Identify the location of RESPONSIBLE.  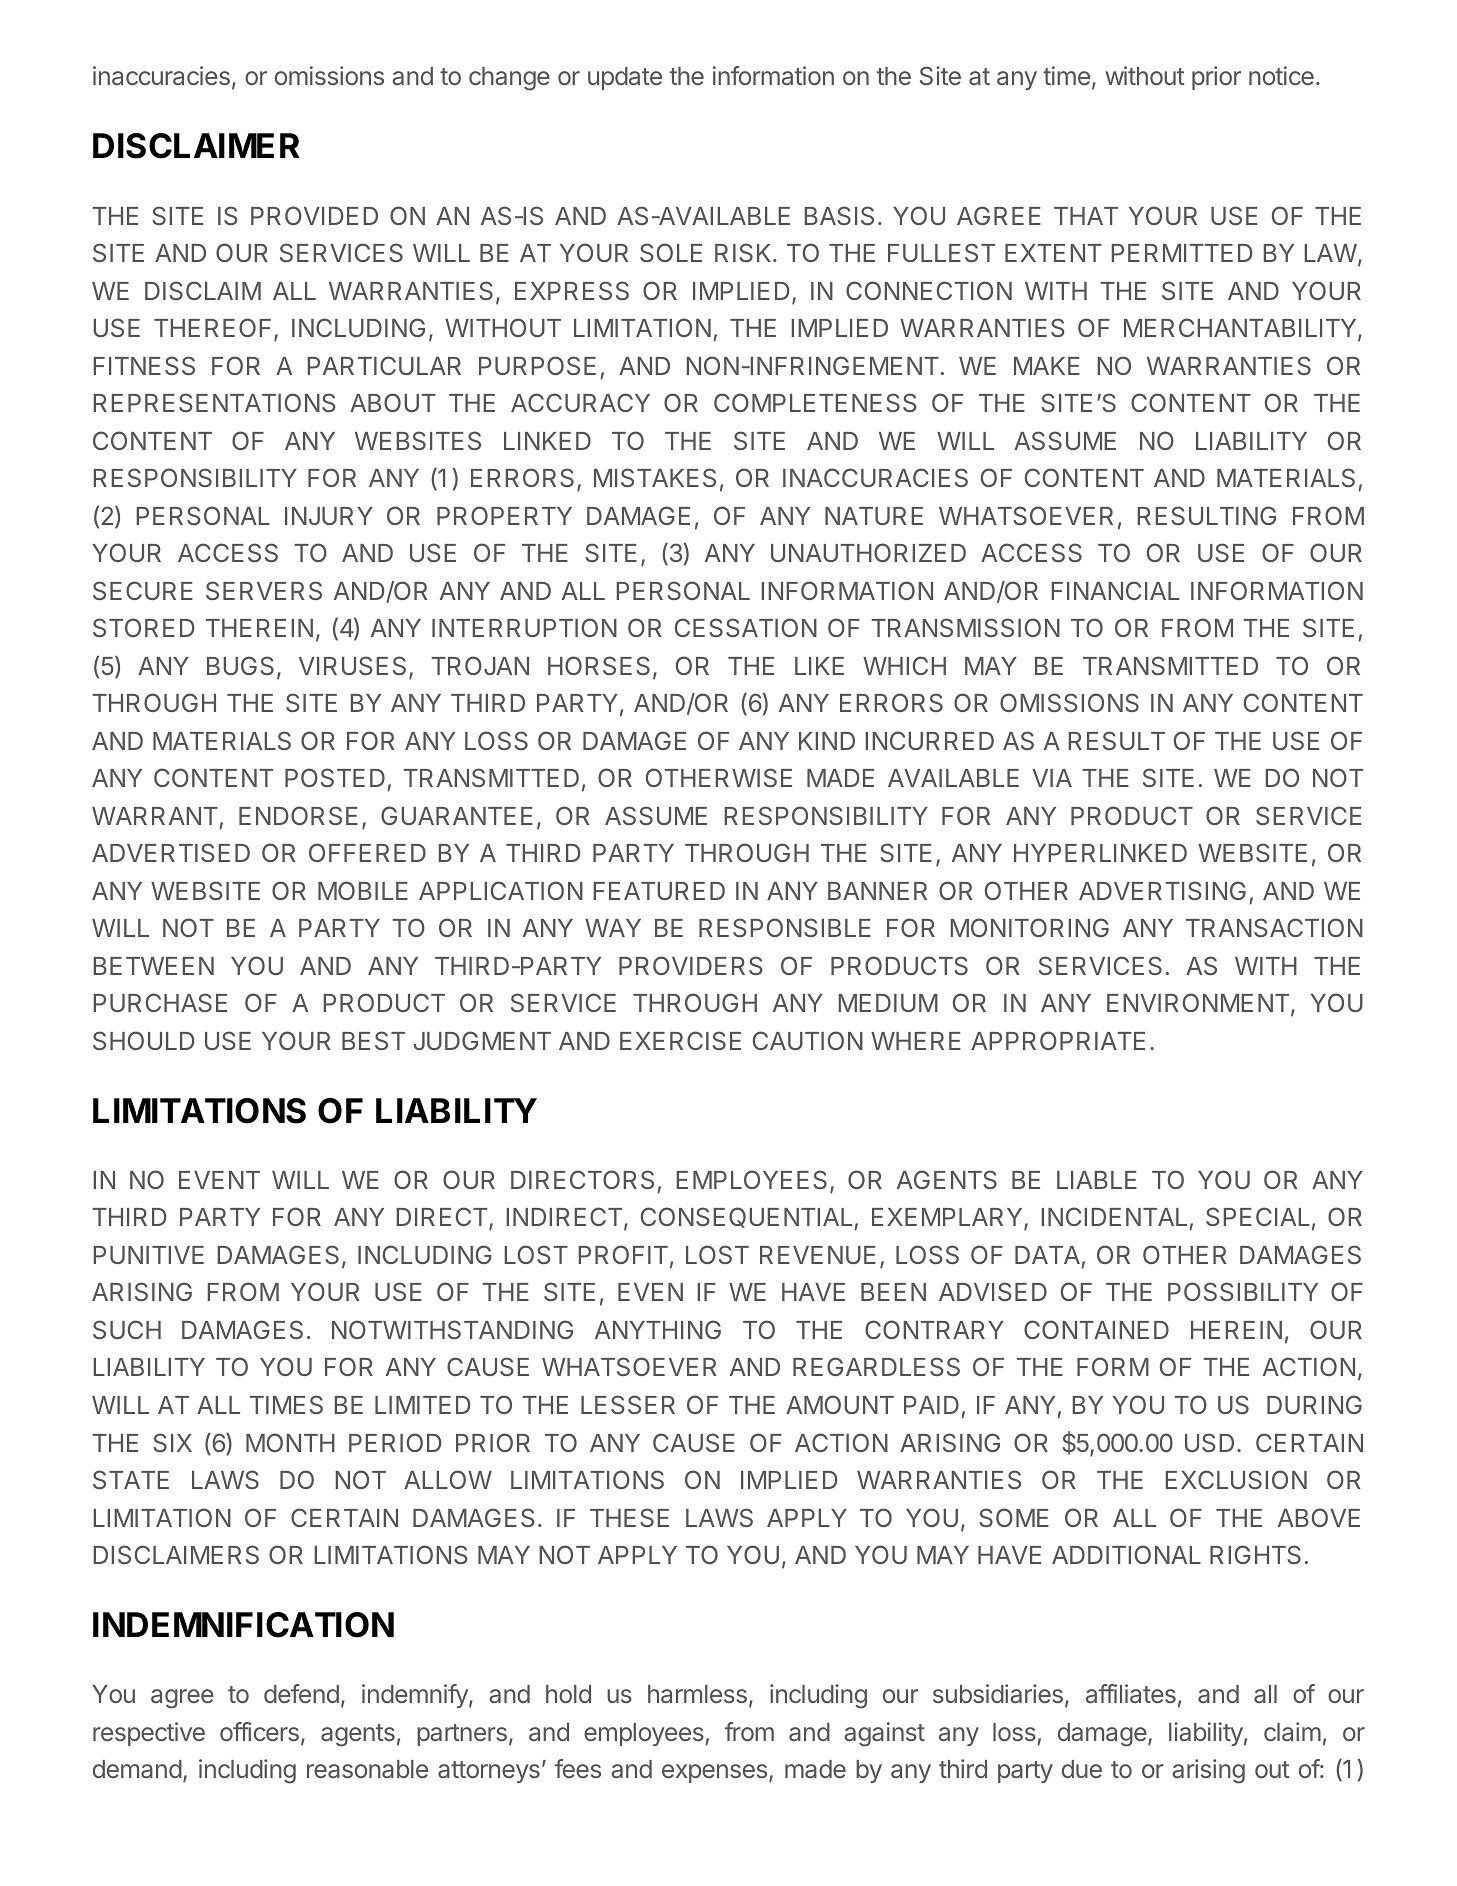
(785, 927).
